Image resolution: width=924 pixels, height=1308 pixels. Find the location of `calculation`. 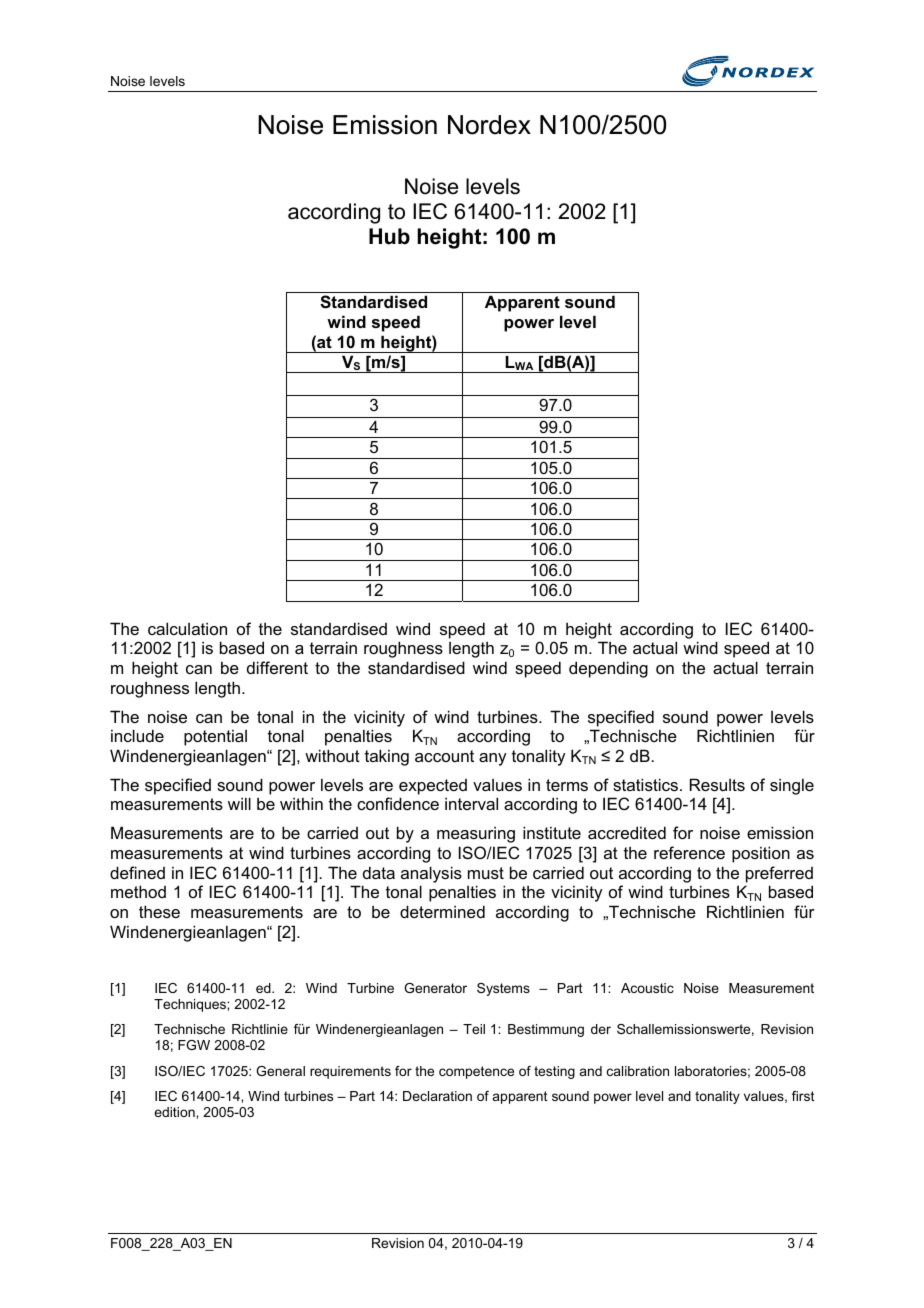

calculation is located at coordinates (187, 628).
